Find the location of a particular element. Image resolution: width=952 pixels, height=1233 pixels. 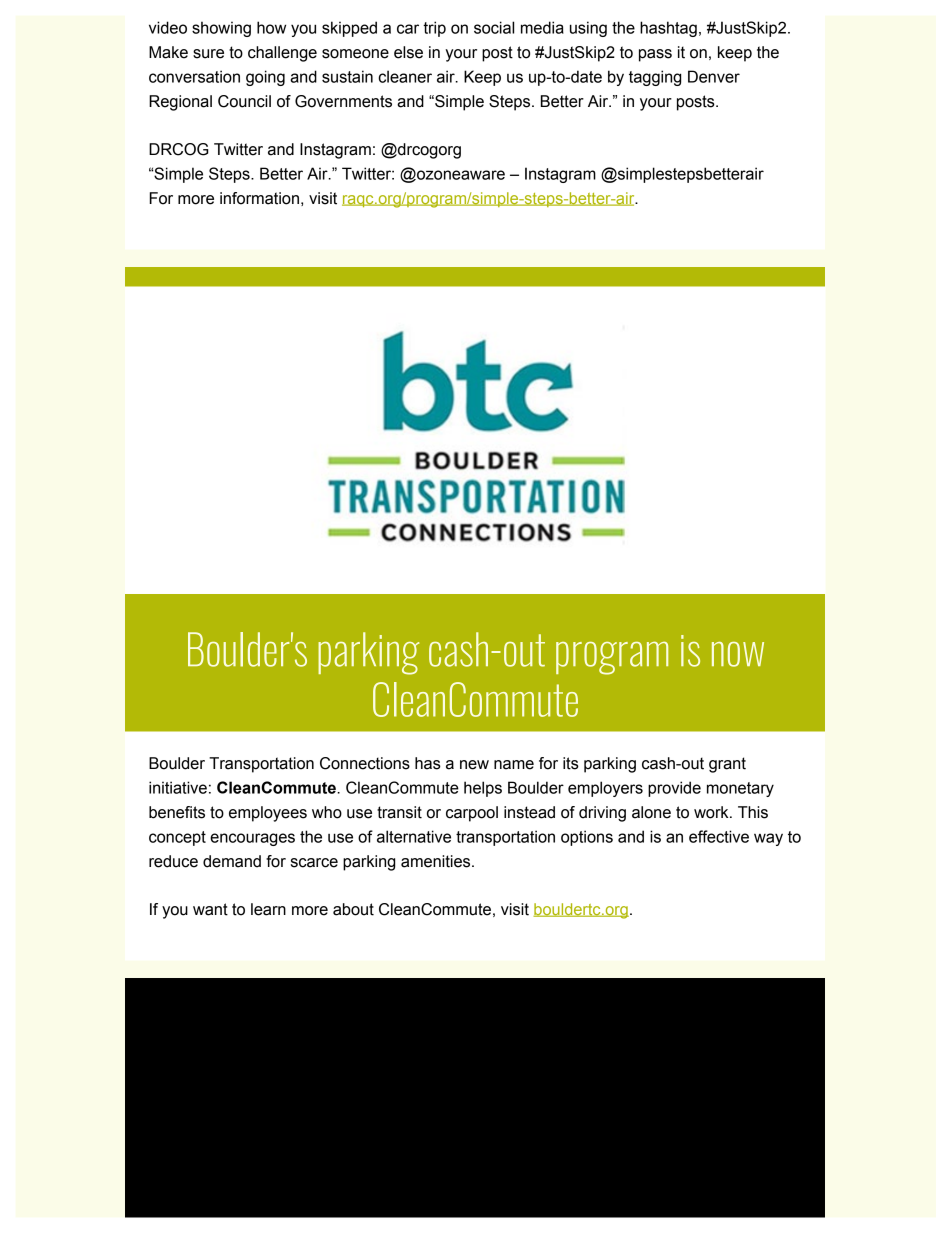

Denver is located at coordinates (714, 76).
